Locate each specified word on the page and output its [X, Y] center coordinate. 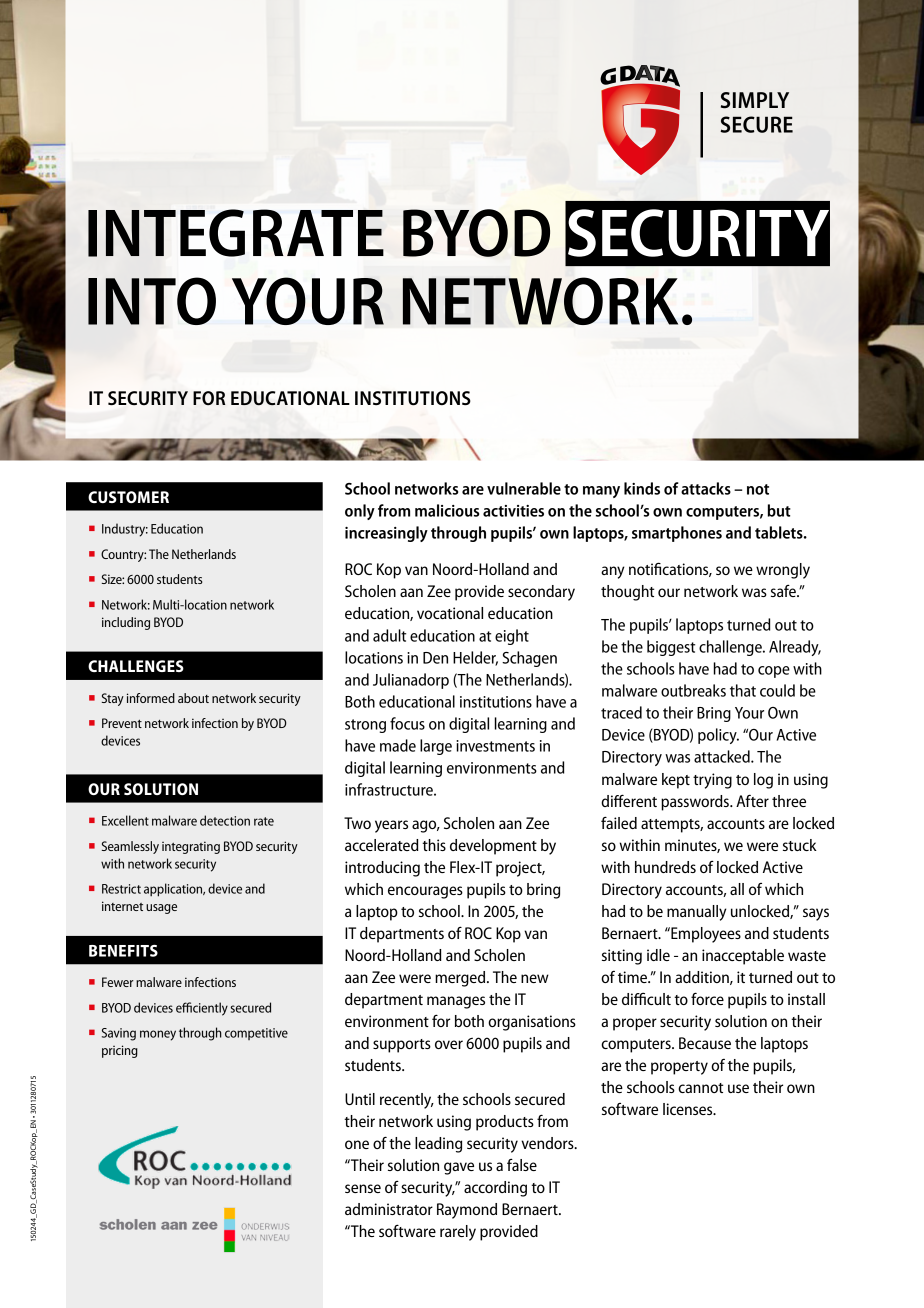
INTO [152, 301]
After [752, 800]
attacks [706, 488]
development [493, 847]
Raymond [467, 1211]
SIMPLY [755, 100]
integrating [191, 847]
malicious [447, 510]
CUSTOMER [128, 497]
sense [363, 1188]
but [779, 510]
